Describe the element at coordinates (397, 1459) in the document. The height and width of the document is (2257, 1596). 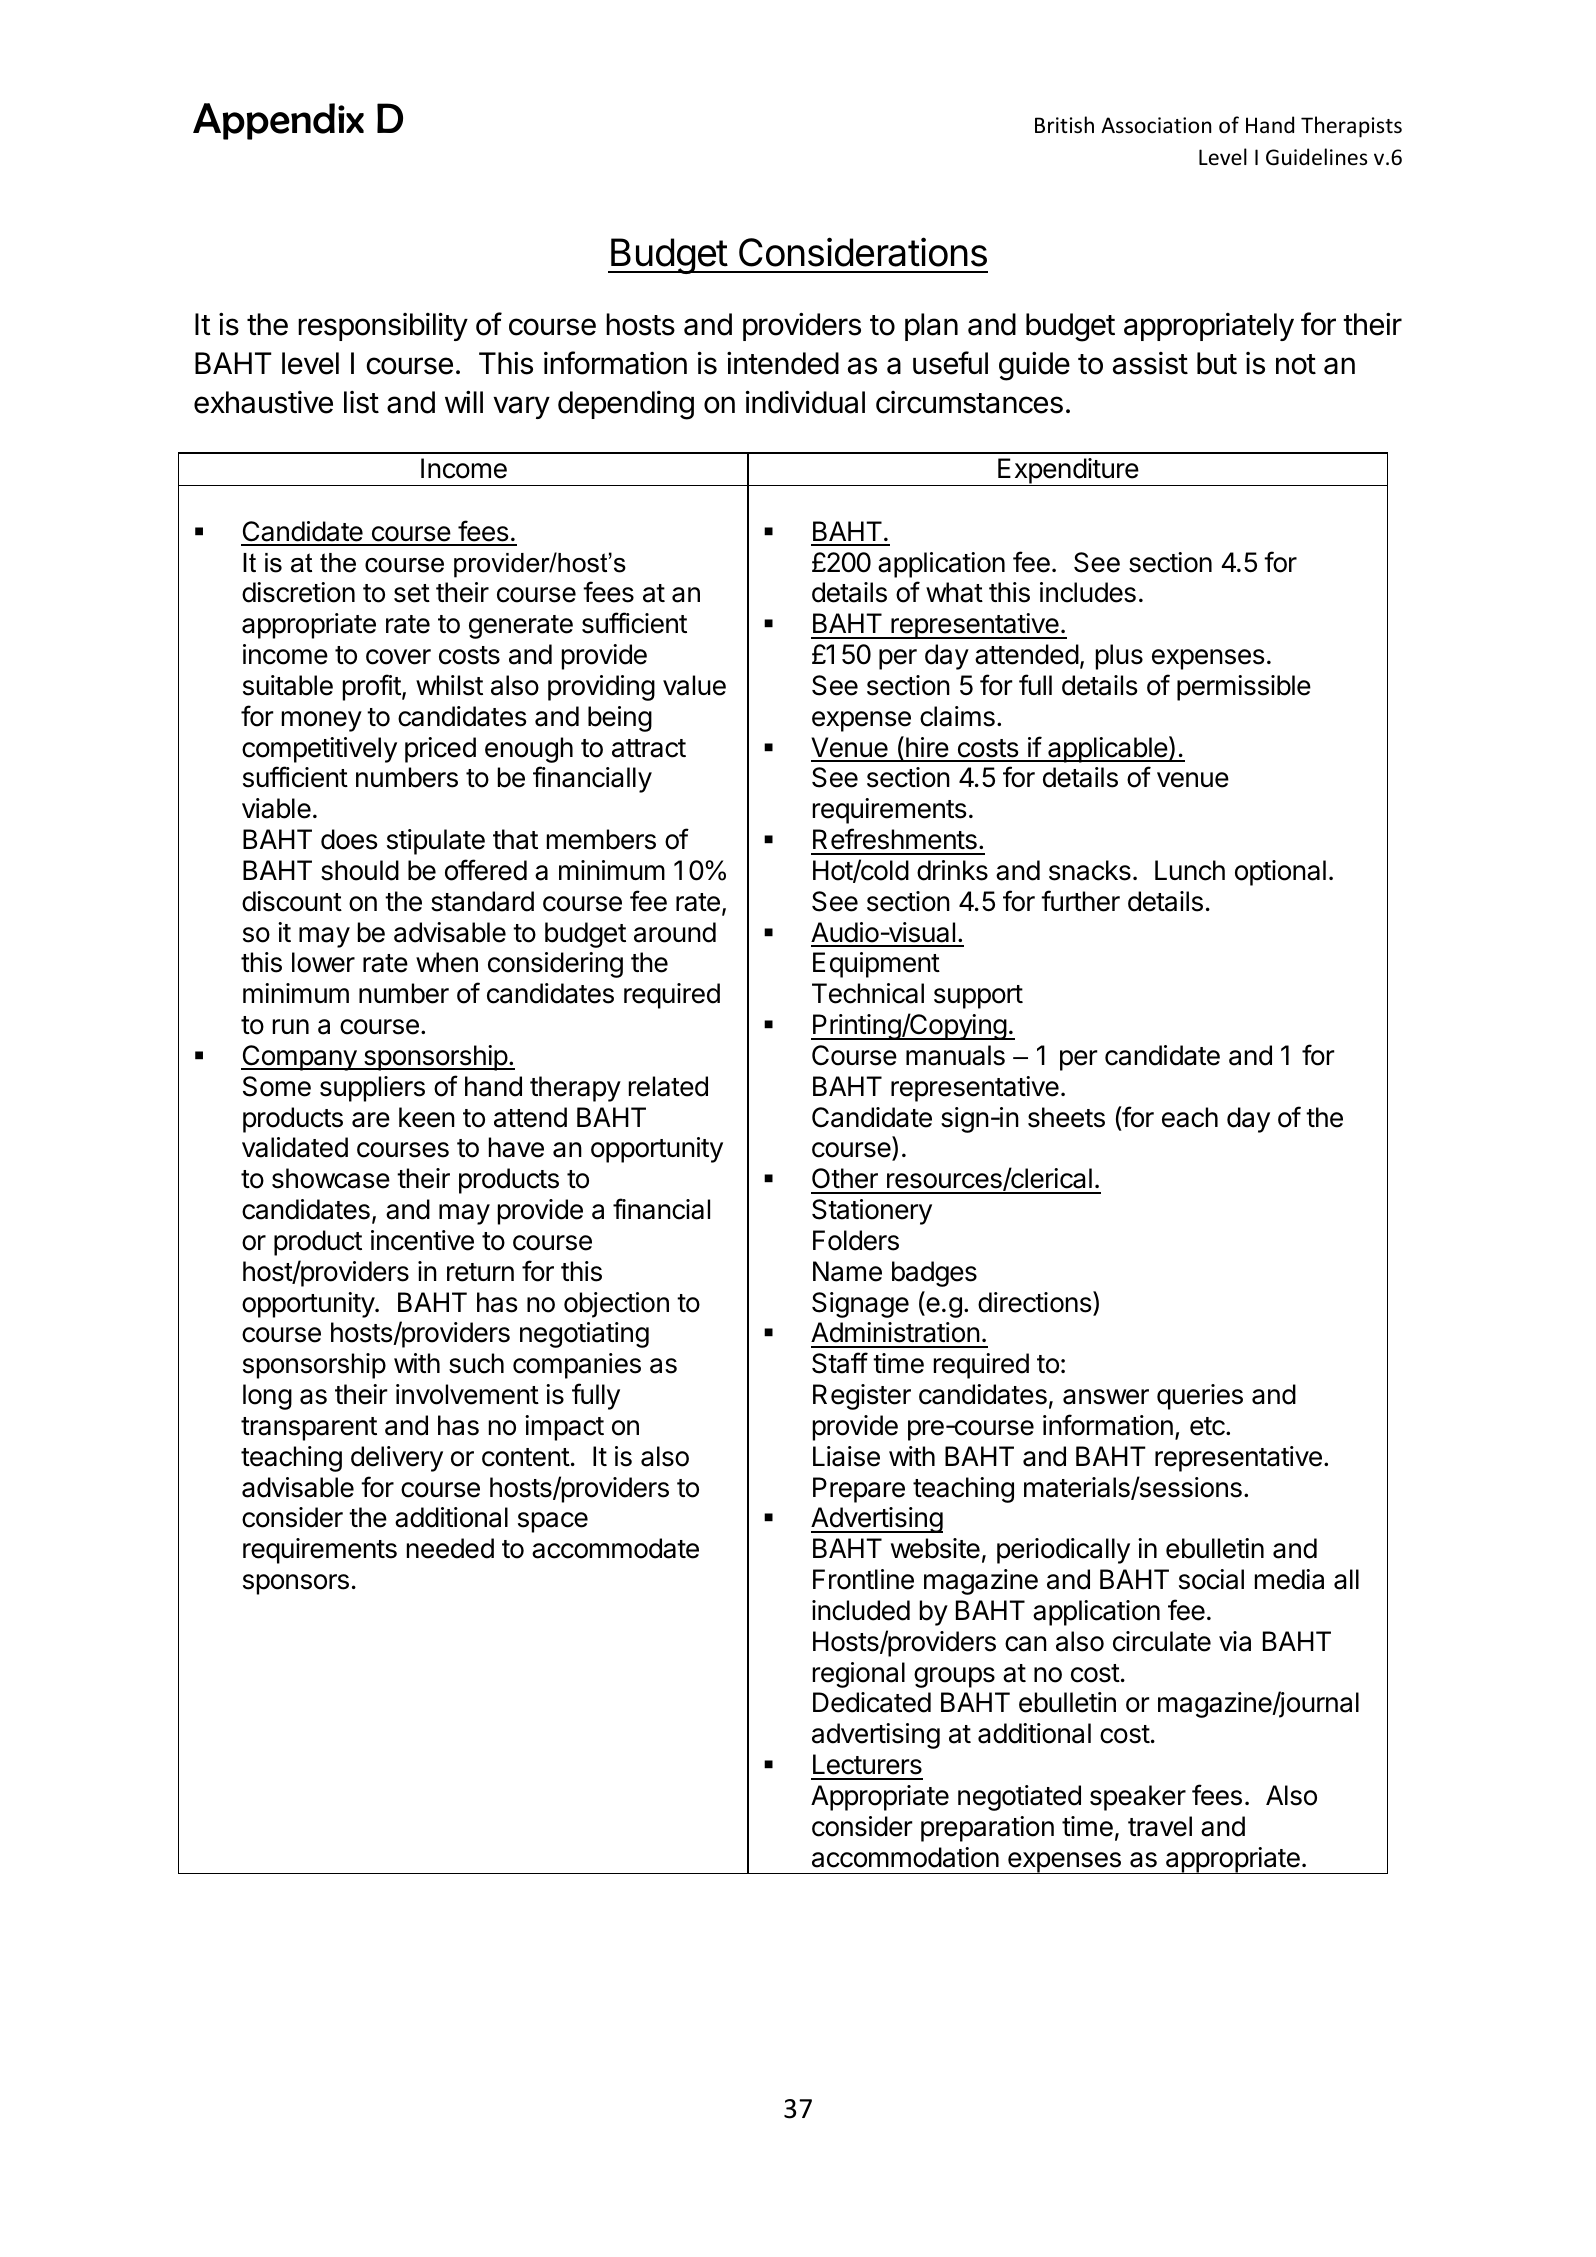
I see `delivery` at that location.
